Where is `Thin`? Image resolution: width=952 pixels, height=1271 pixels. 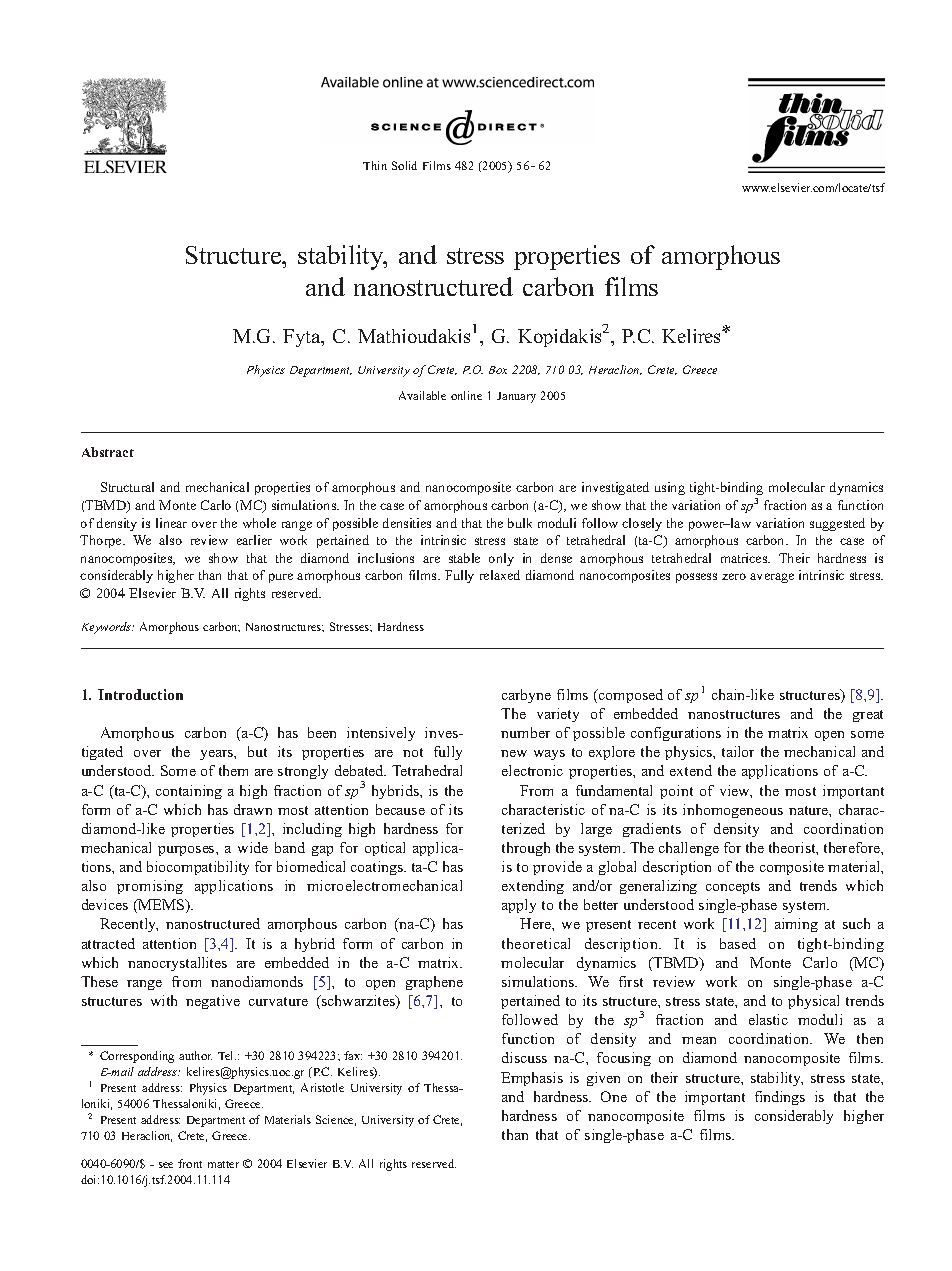
Thin is located at coordinates (375, 165).
